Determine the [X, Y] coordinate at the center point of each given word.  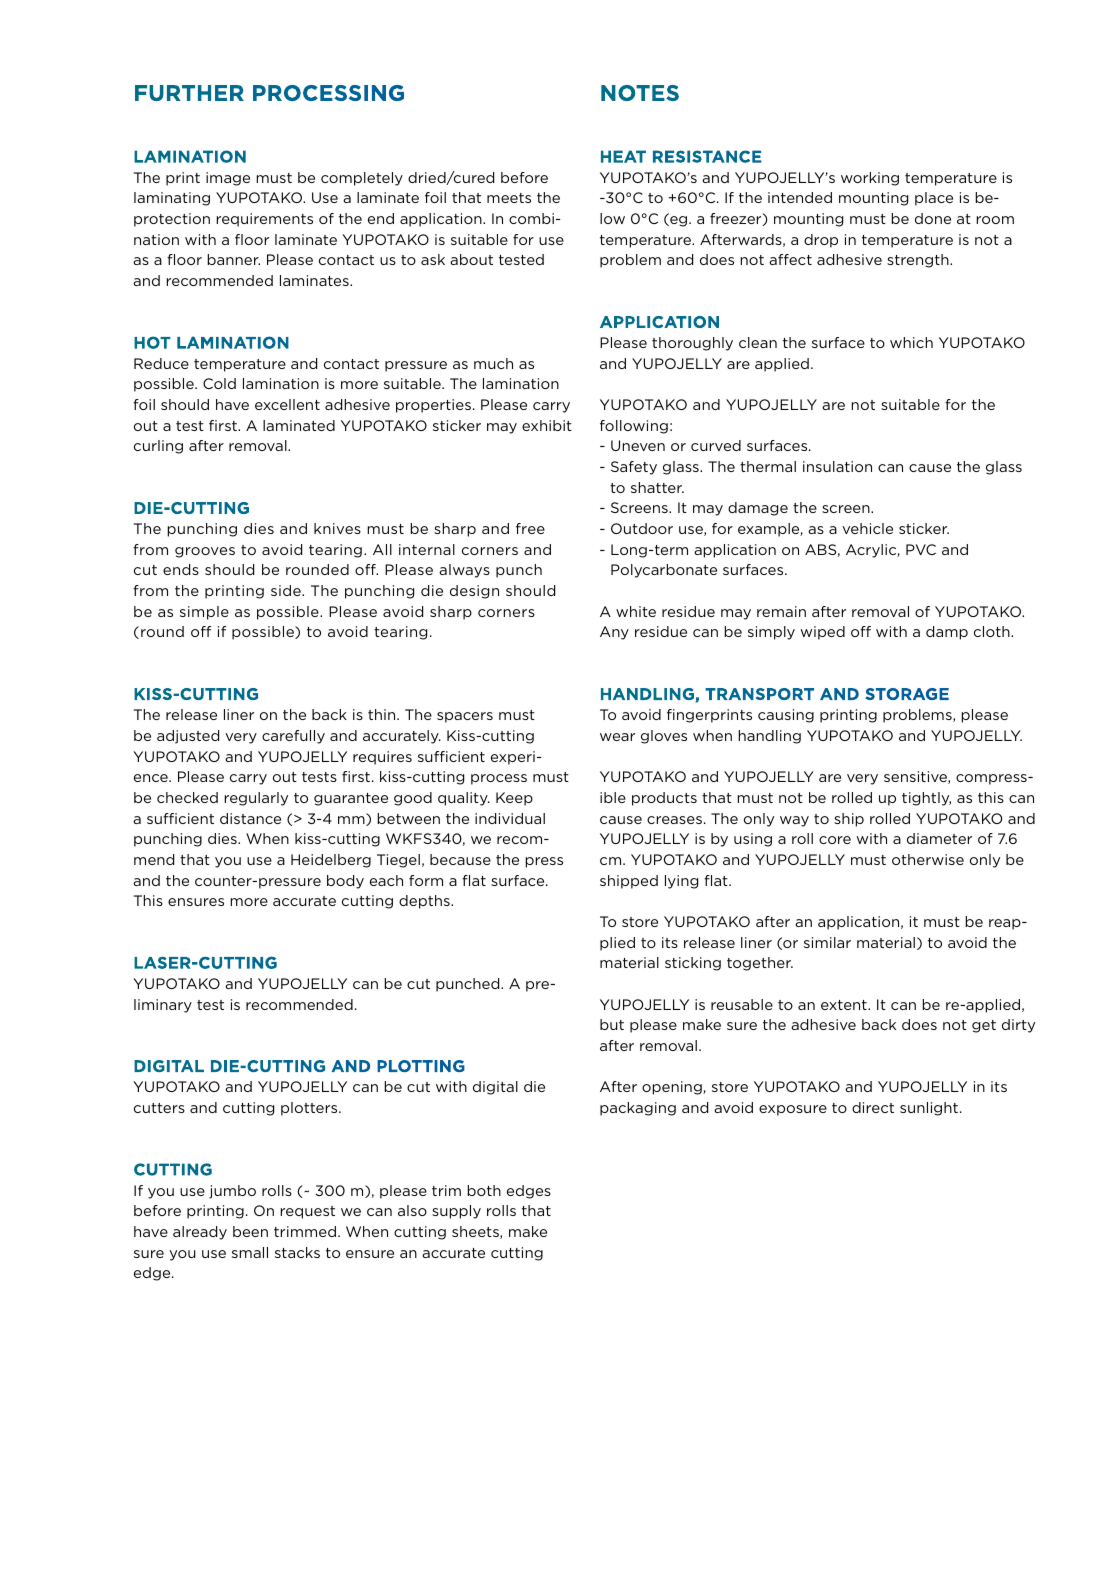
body [345, 882]
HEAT [623, 156]
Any [614, 633]
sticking [693, 964]
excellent [287, 404]
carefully [293, 737]
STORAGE [907, 694]
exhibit [547, 425]
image [228, 179]
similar [827, 942]
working [870, 179]
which [911, 342]
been [250, 1231]
